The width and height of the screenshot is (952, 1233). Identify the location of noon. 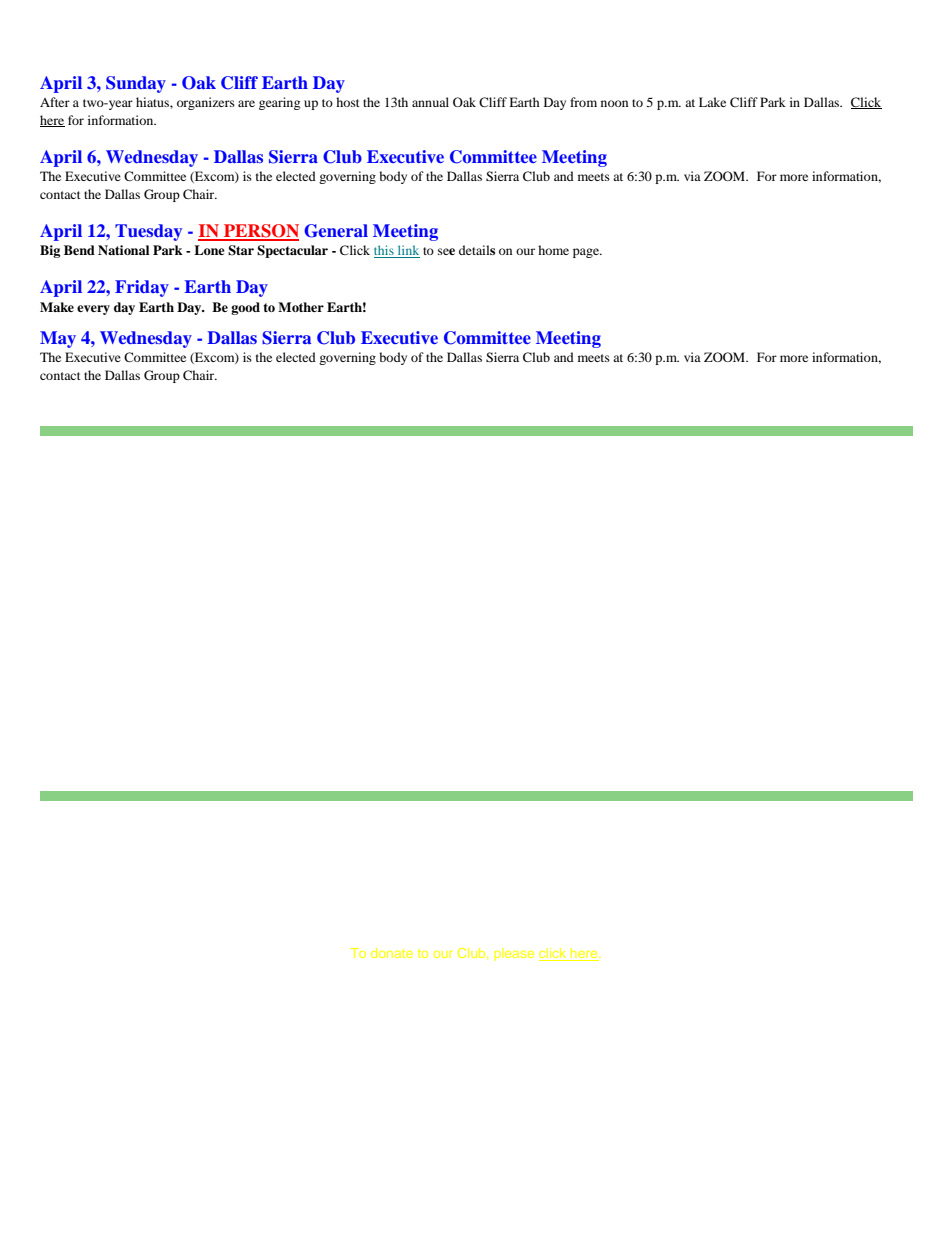
(614, 103).
